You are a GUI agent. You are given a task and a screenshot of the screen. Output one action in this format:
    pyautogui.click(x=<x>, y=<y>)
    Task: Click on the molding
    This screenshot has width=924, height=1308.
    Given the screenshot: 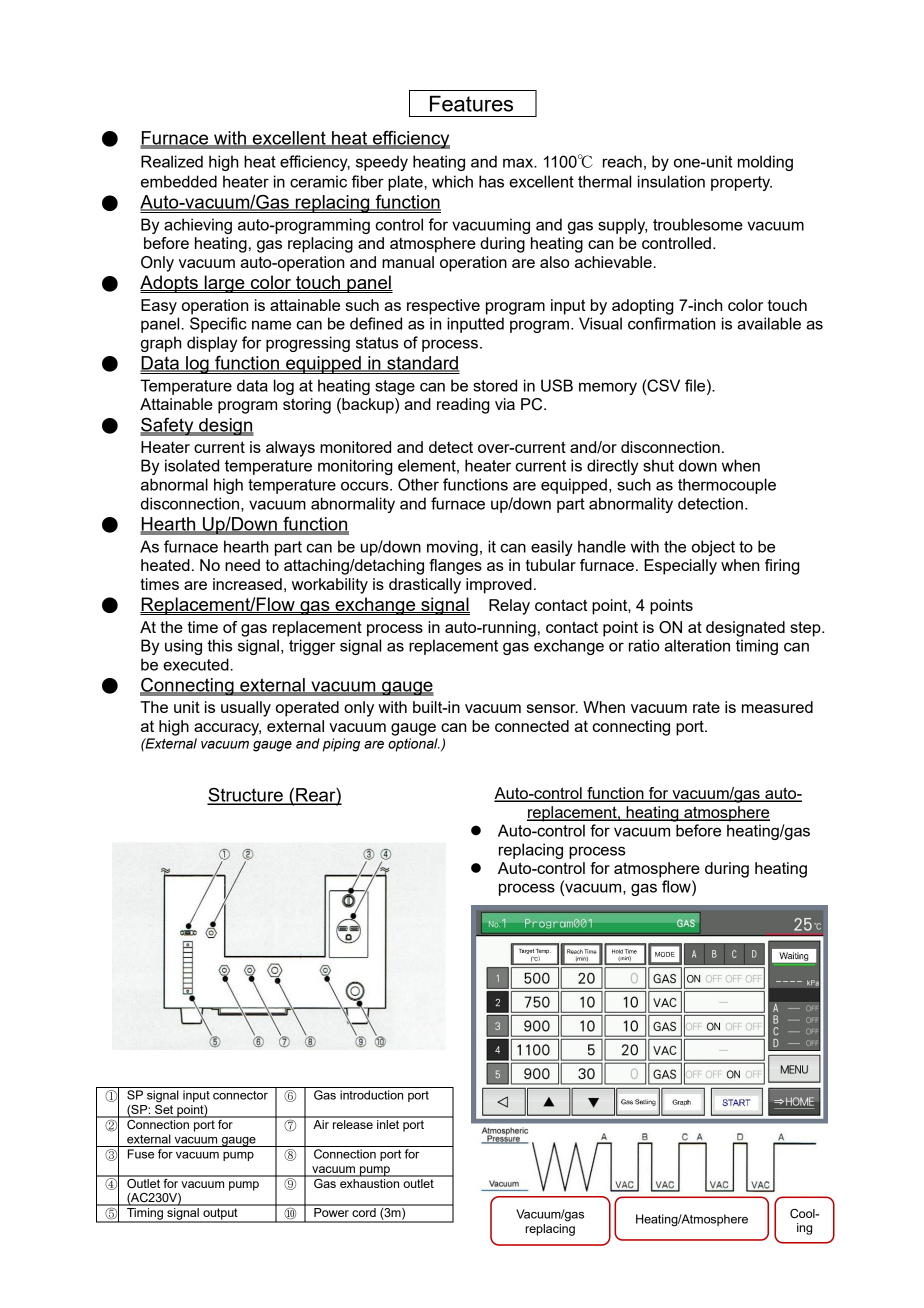 What is the action you would take?
    pyautogui.click(x=765, y=163)
